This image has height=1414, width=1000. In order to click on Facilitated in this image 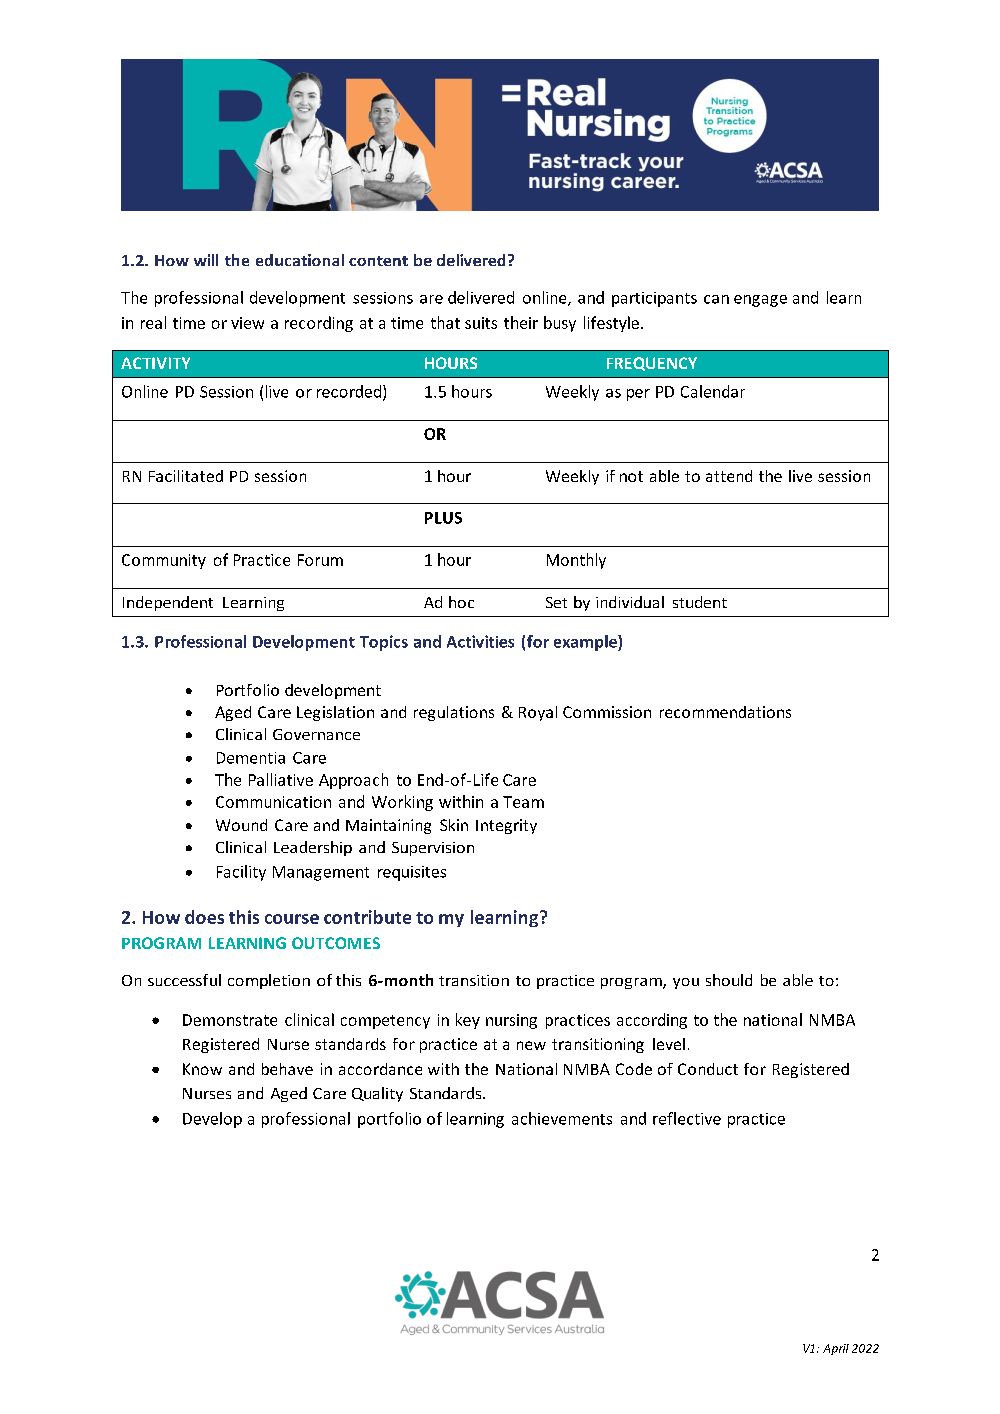, I will do `click(186, 476)`.
